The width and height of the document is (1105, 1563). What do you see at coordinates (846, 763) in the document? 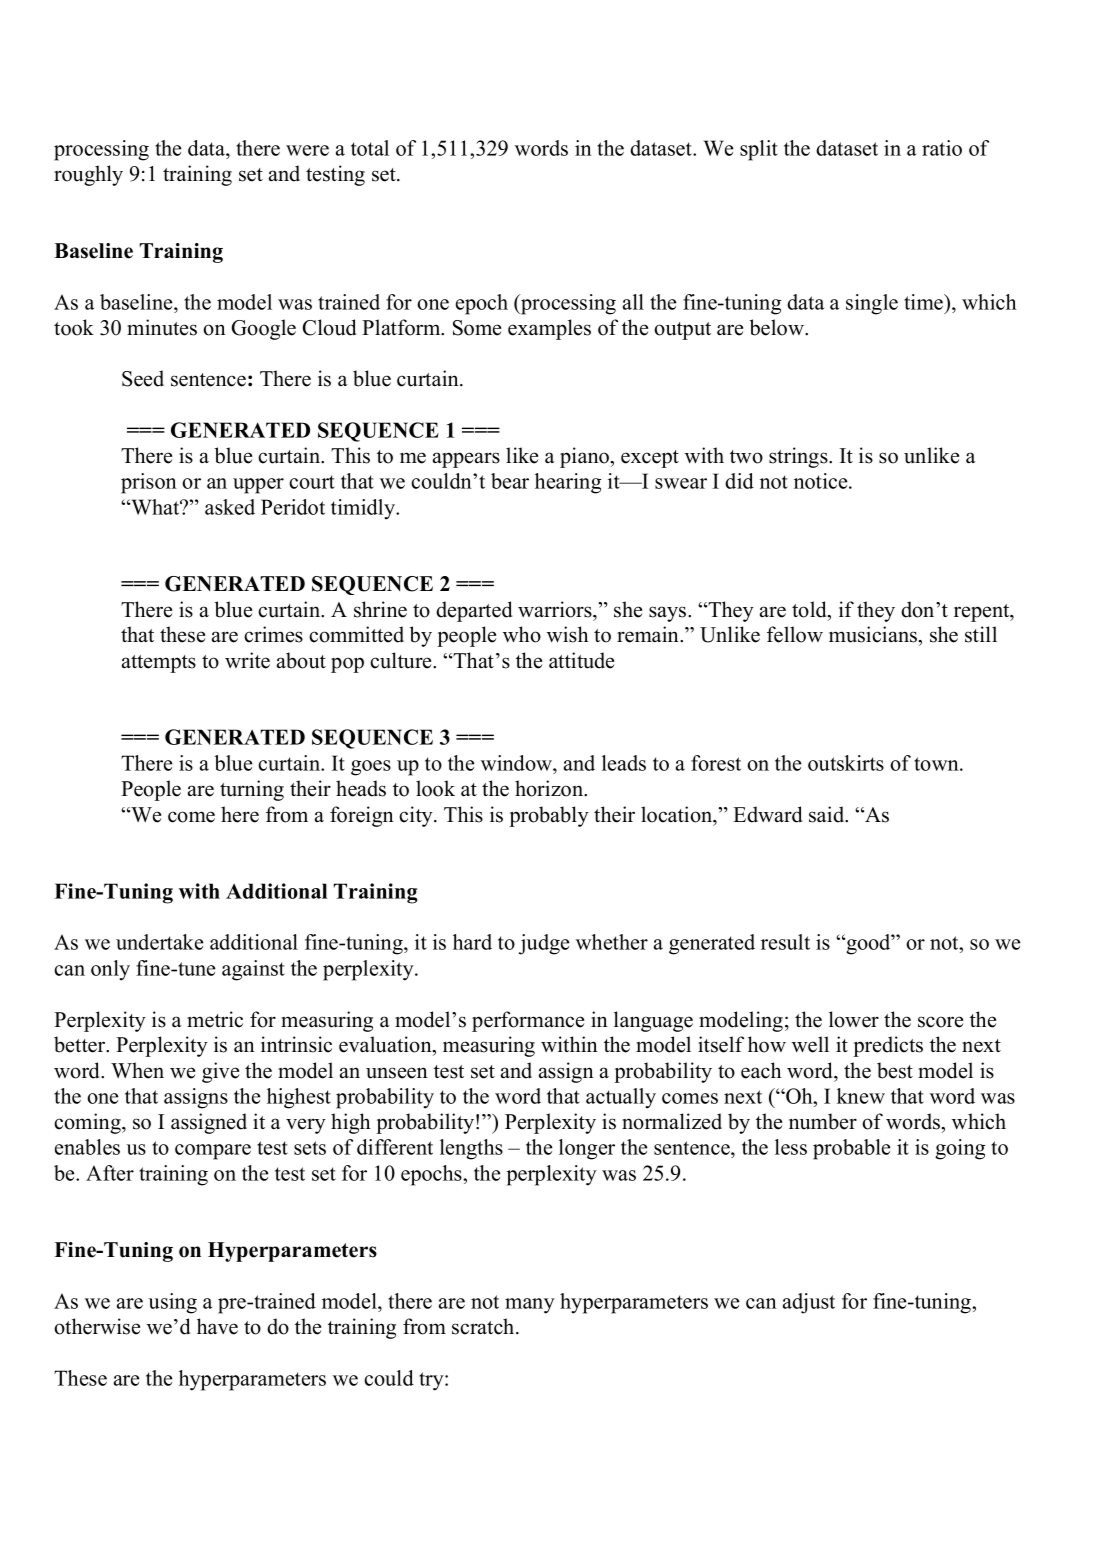
I see `outskirts` at bounding box center [846, 763].
